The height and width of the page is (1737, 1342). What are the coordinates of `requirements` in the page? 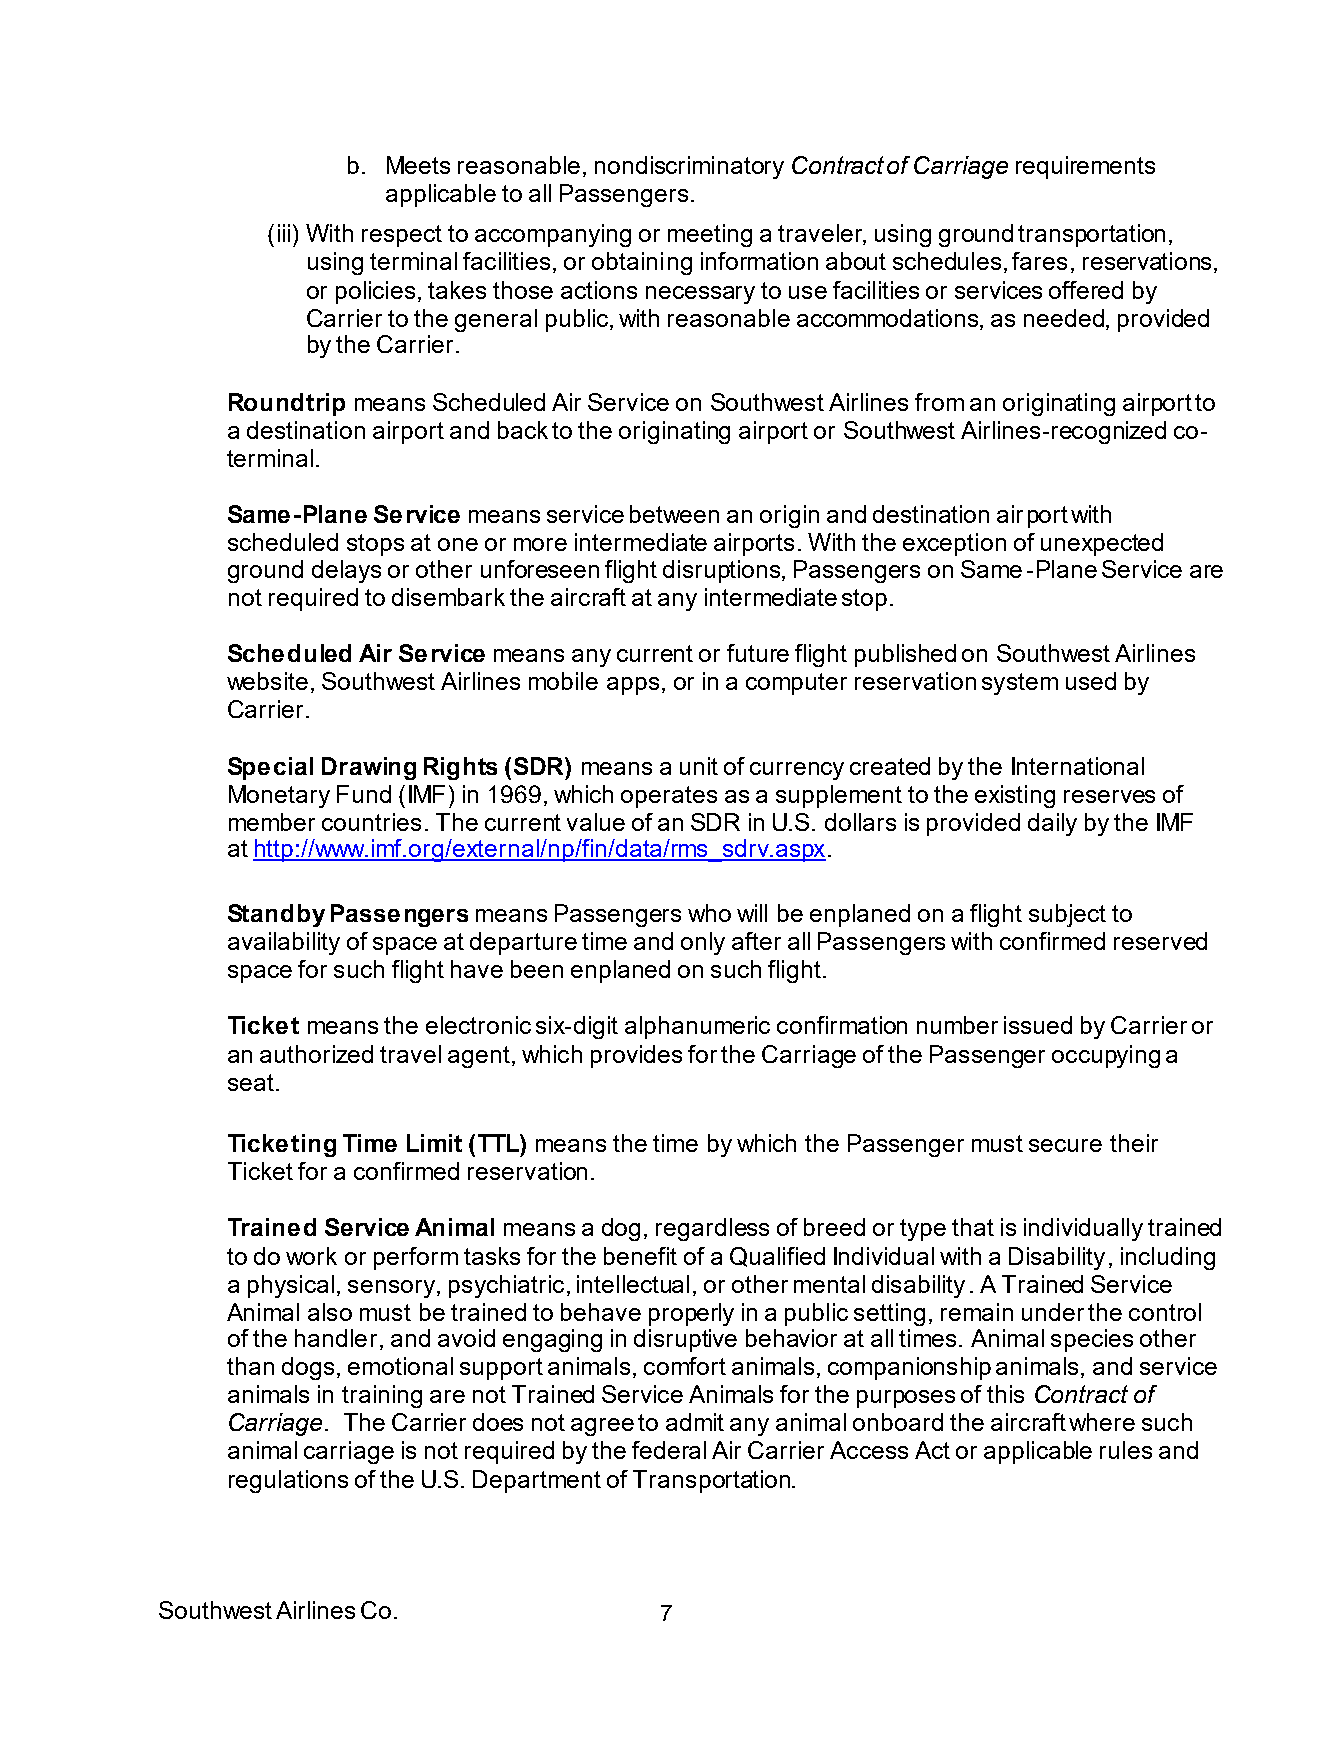 It's located at (1085, 167).
